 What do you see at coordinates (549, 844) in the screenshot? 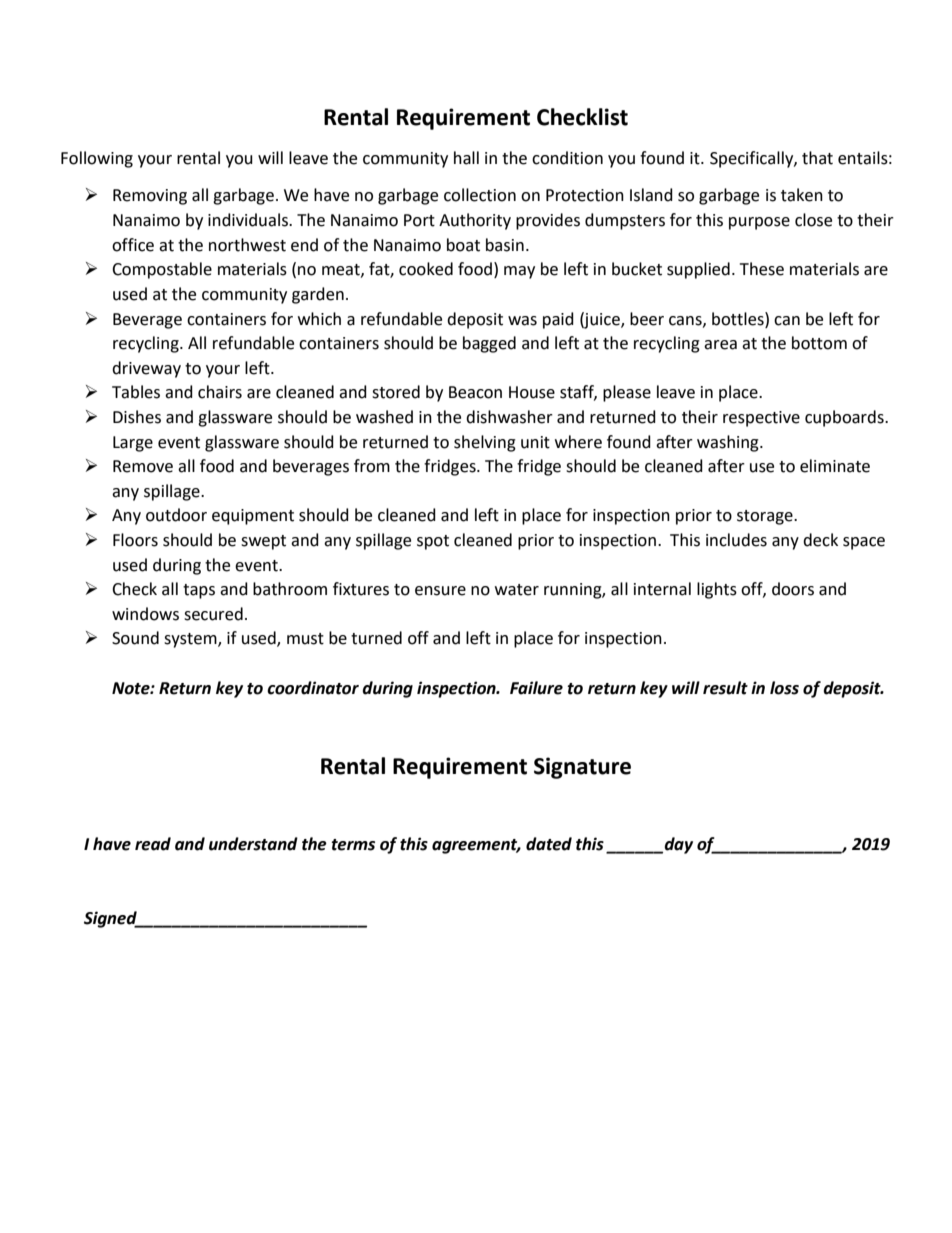
I see `dated` at bounding box center [549, 844].
